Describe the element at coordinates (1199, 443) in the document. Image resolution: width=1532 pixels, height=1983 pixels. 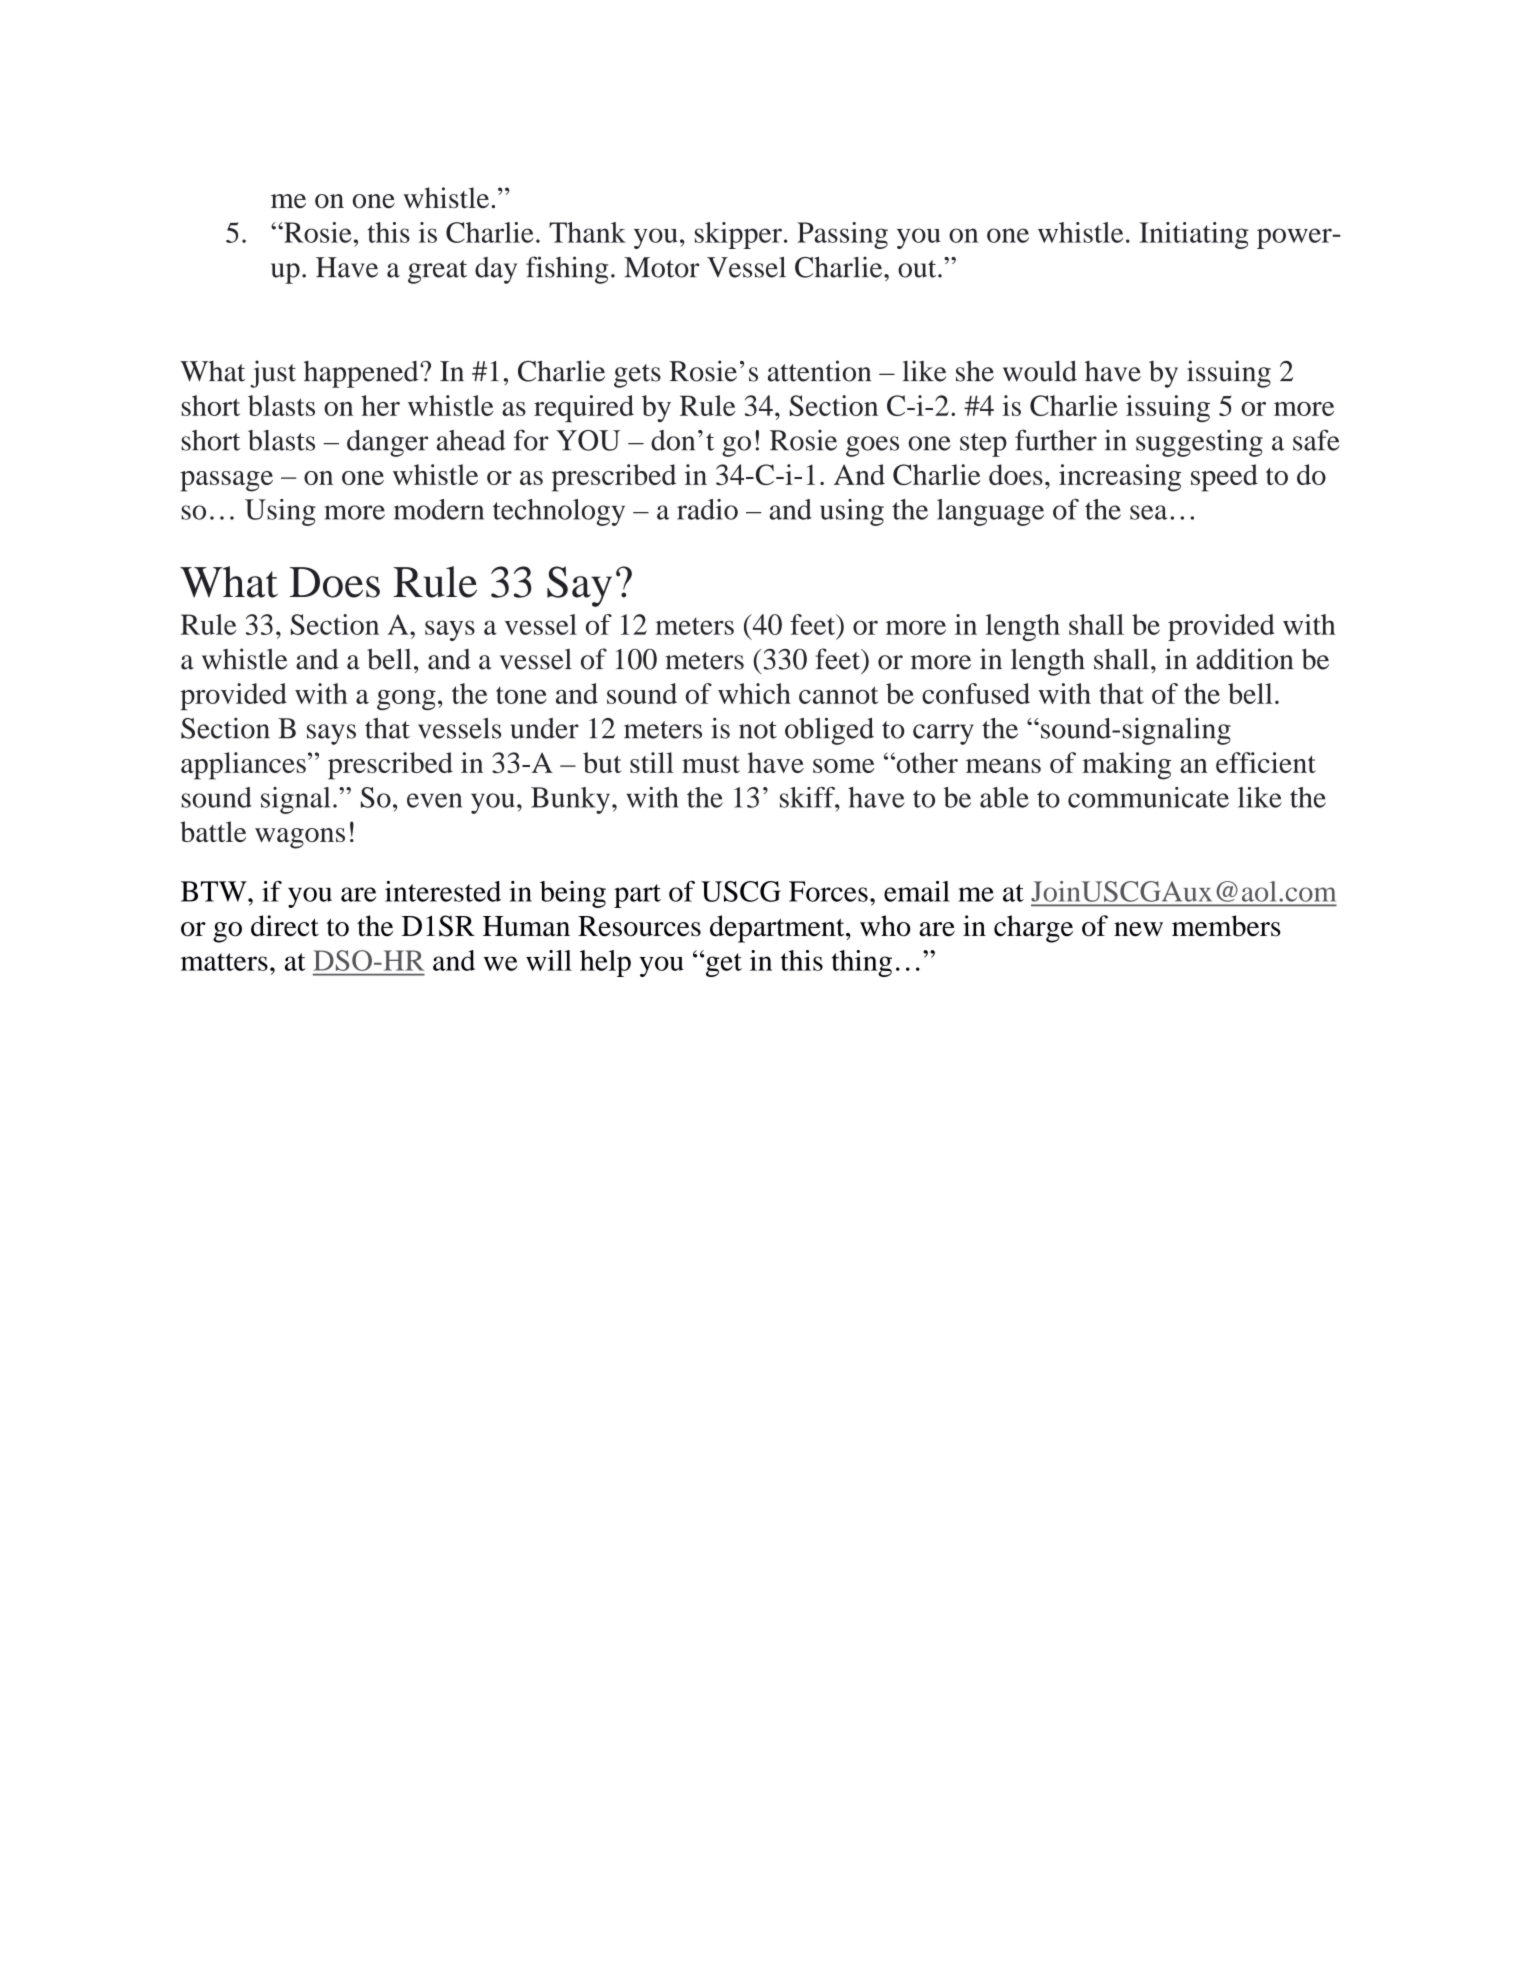
I see `suggesting` at that location.
